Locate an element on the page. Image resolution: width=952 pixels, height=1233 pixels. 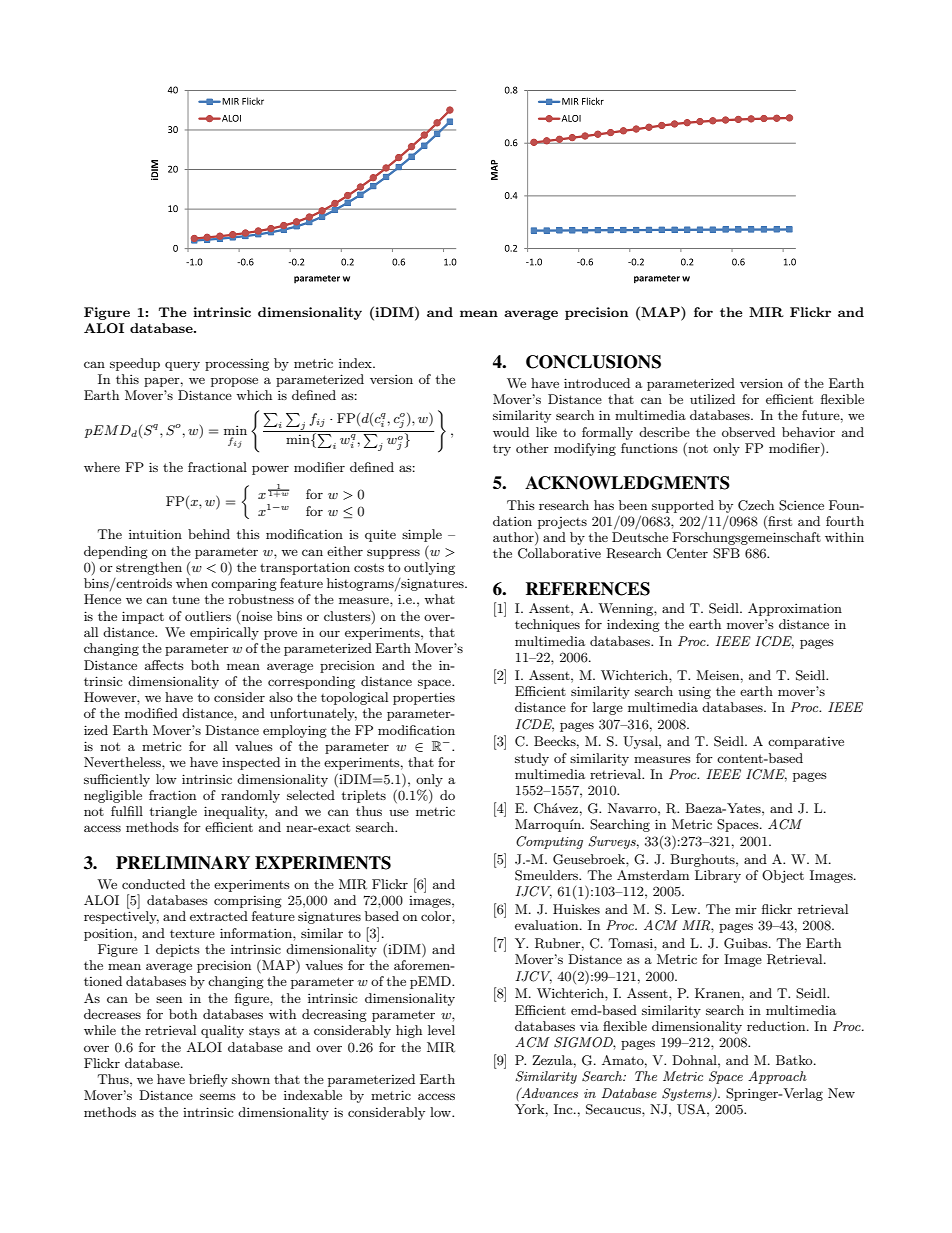
Object is located at coordinates (783, 876).
